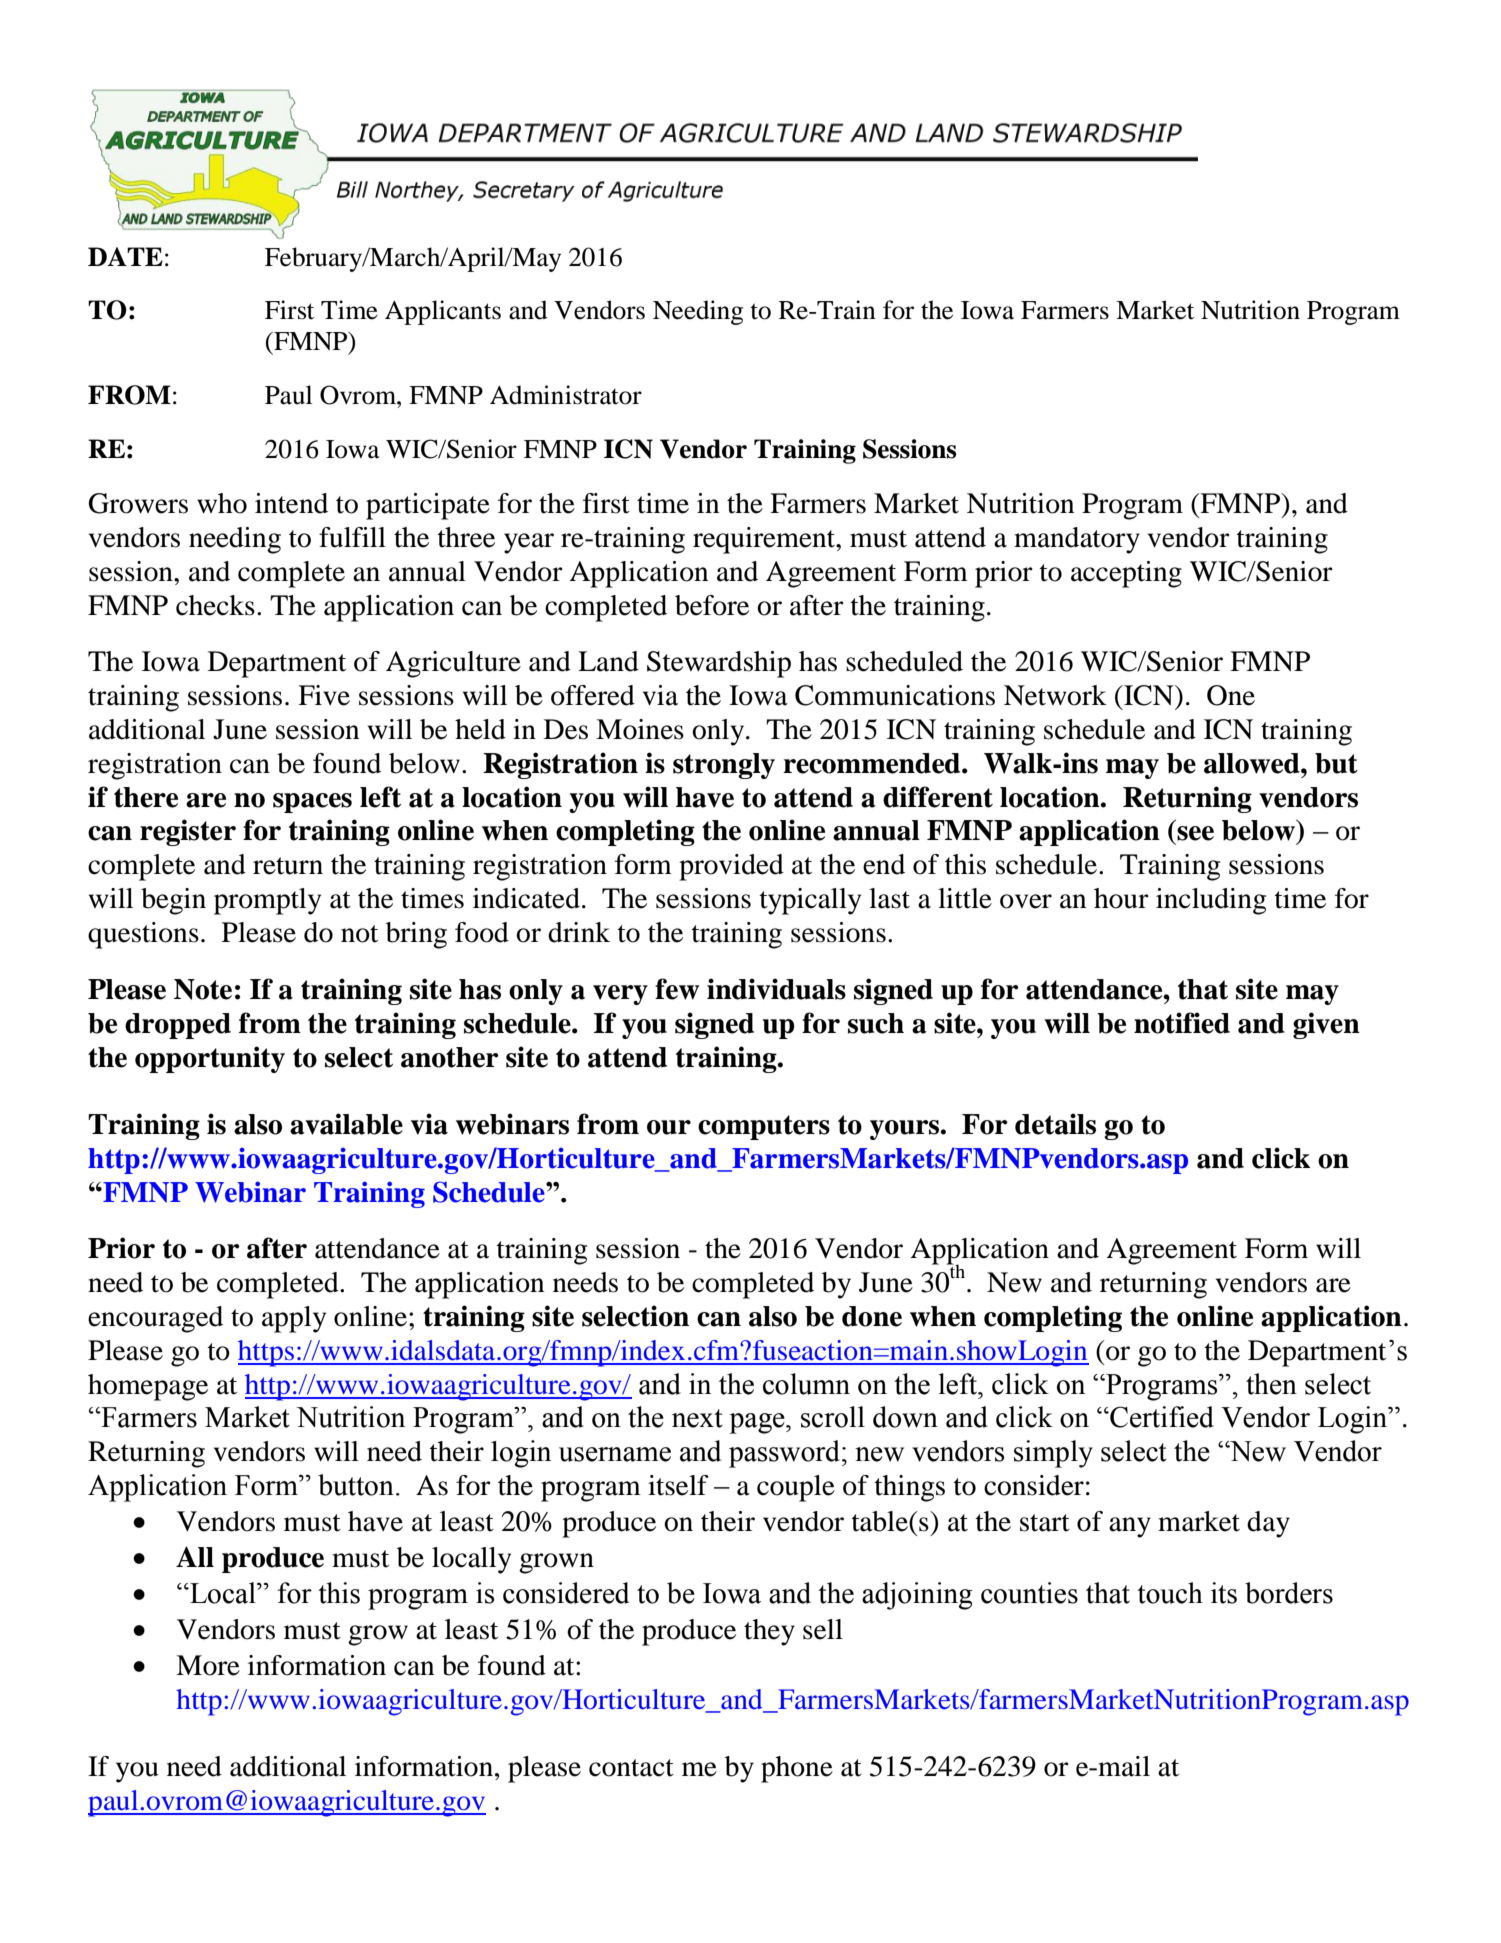 Image resolution: width=1501 pixels, height=1943 pixels. What do you see at coordinates (806, 1384) in the screenshot?
I see `column` at bounding box center [806, 1384].
